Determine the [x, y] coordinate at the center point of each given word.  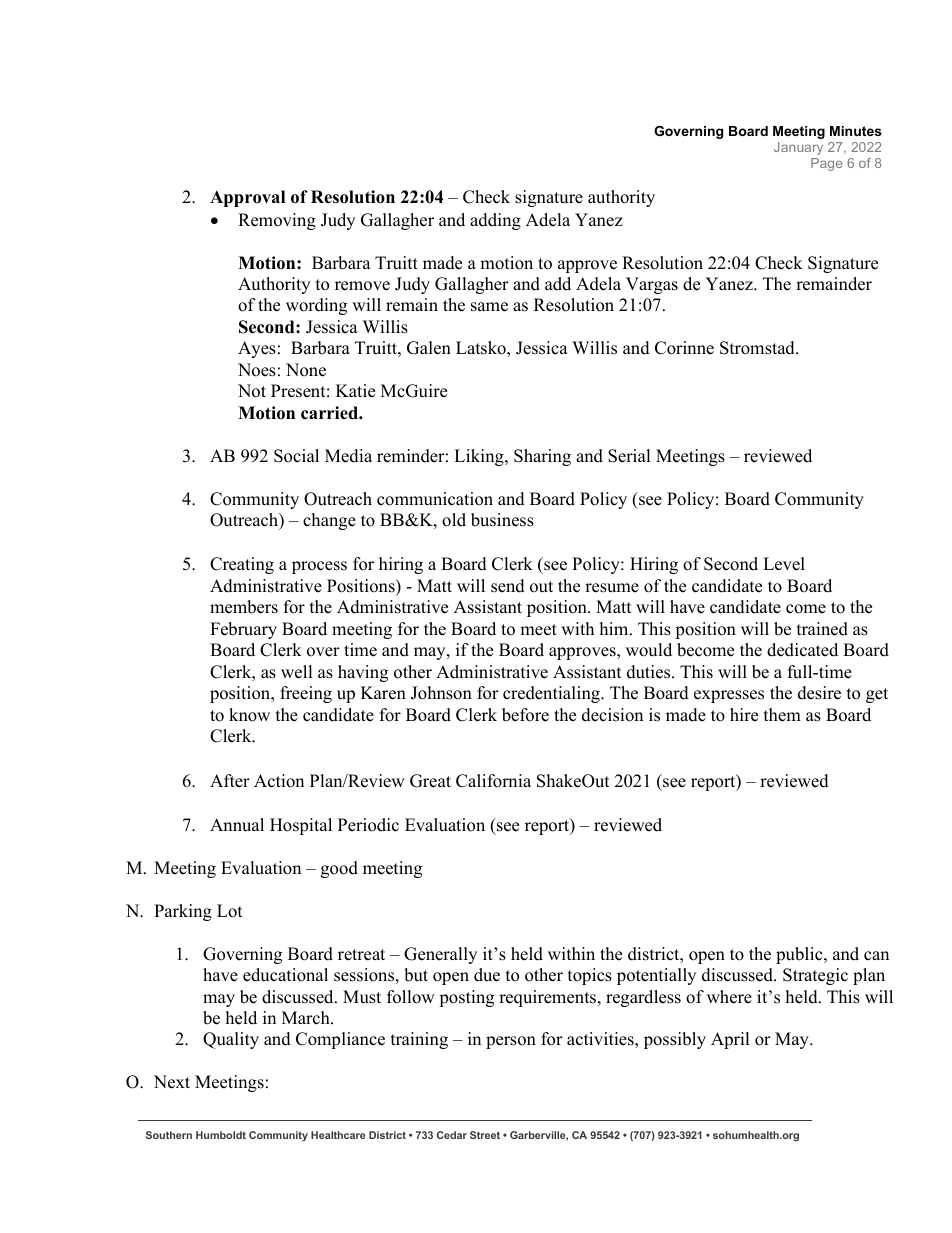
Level [784, 564]
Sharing [542, 457]
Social [296, 456]
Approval [247, 198]
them [782, 715]
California [493, 781]
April [730, 1040]
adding [495, 221]
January [798, 148]
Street [485, 1135]
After [230, 781]
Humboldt [221, 1135]
